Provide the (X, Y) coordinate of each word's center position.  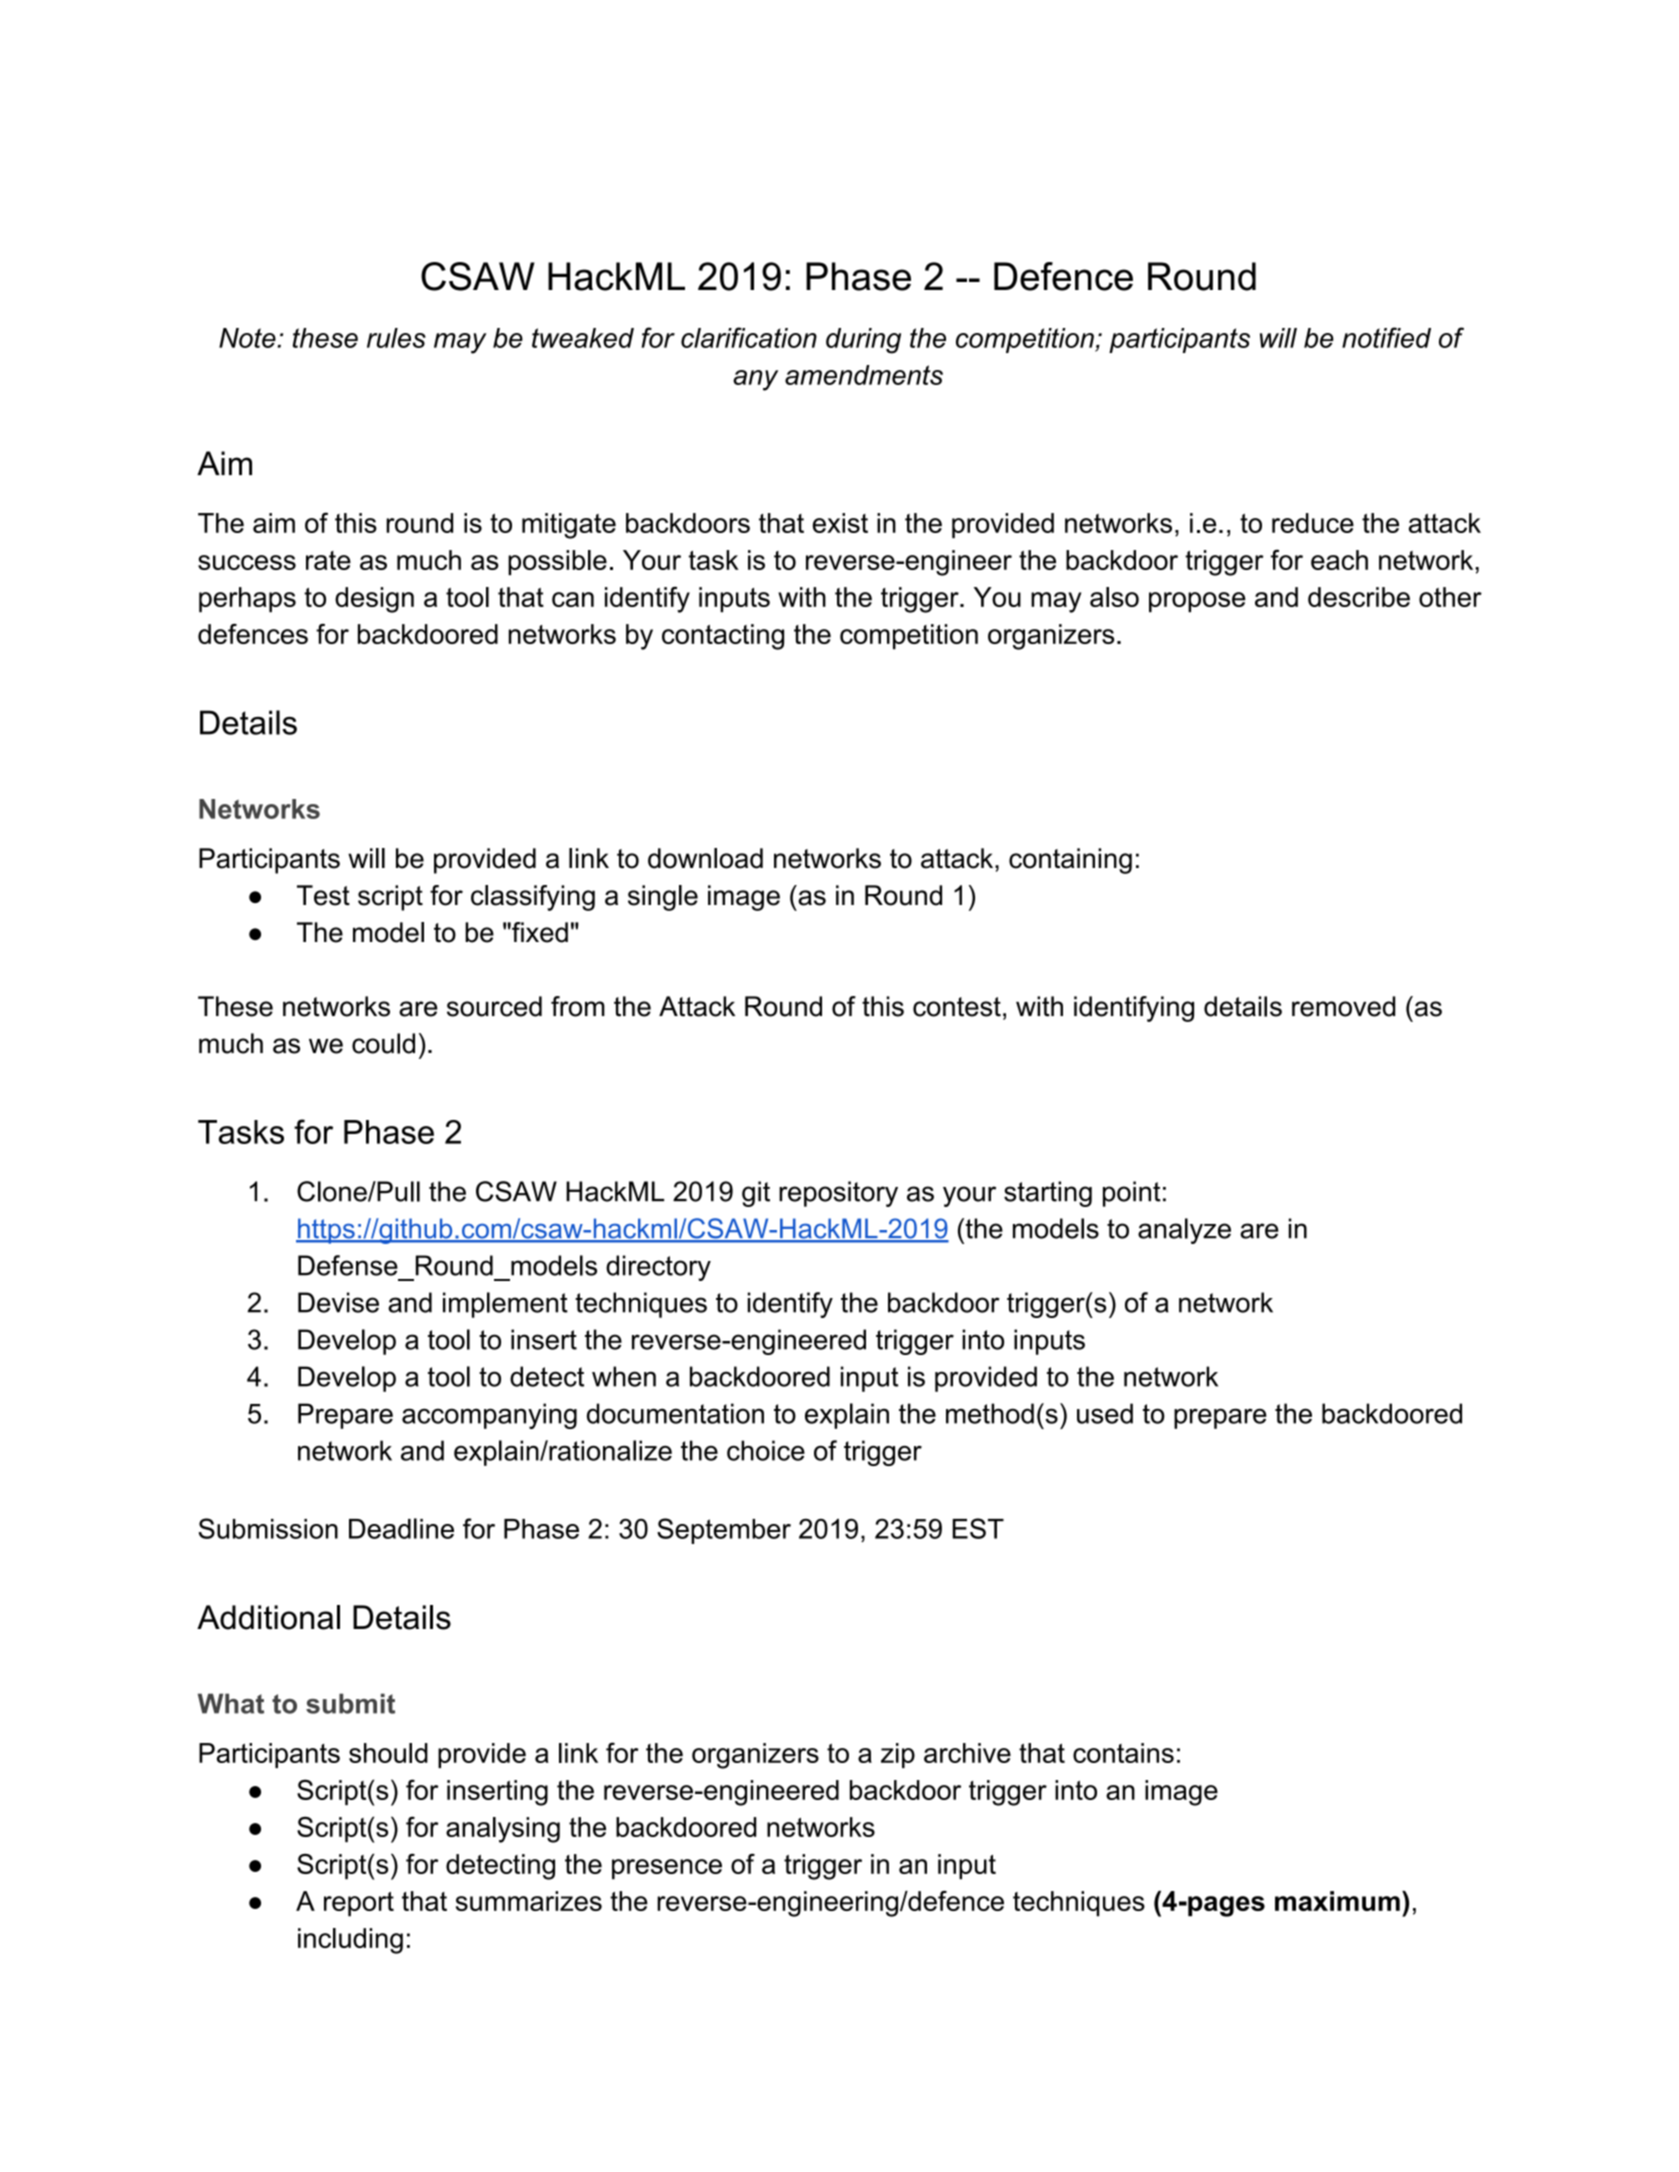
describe (1359, 597)
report (359, 1904)
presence (667, 1869)
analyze (1184, 1231)
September (724, 1531)
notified (1386, 337)
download (705, 858)
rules (396, 338)
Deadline (401, 1528)
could (383, 1043)
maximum (1337, 1901)
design (374, 600)
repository (838, 1194)
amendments (864, 375)
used (1105, 1413)
